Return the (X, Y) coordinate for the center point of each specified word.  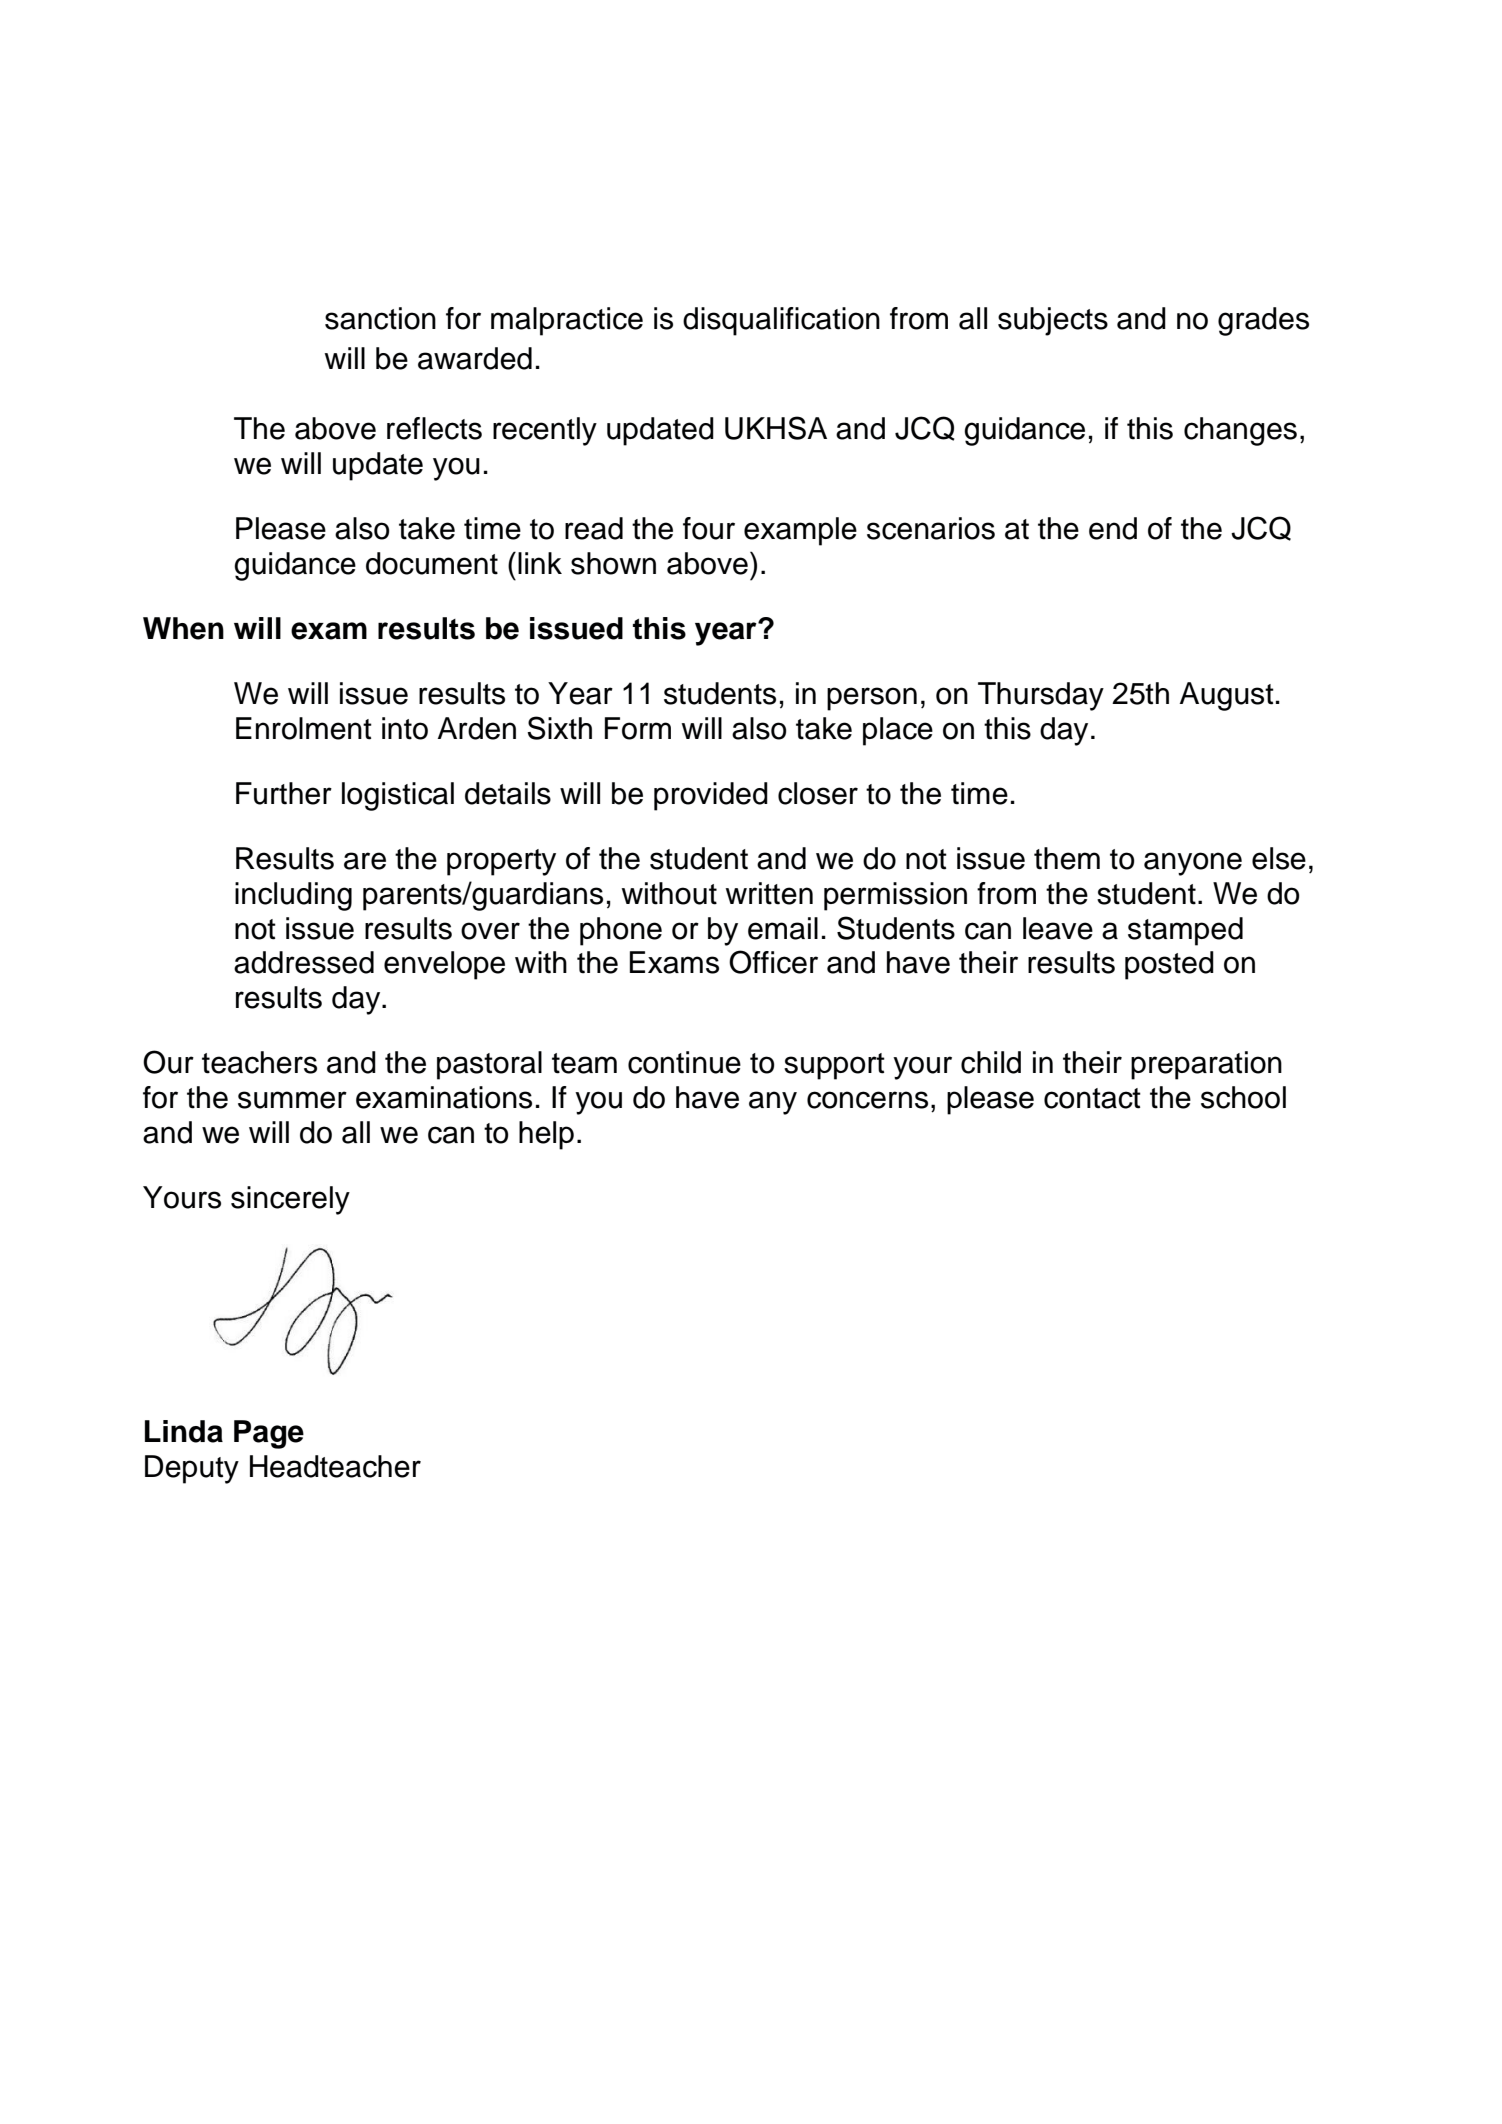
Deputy (192, 1469)
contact (1092, 1098)
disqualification (781, 321)
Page (269, 1434)
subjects (1053, 321)
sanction (380, 318)
